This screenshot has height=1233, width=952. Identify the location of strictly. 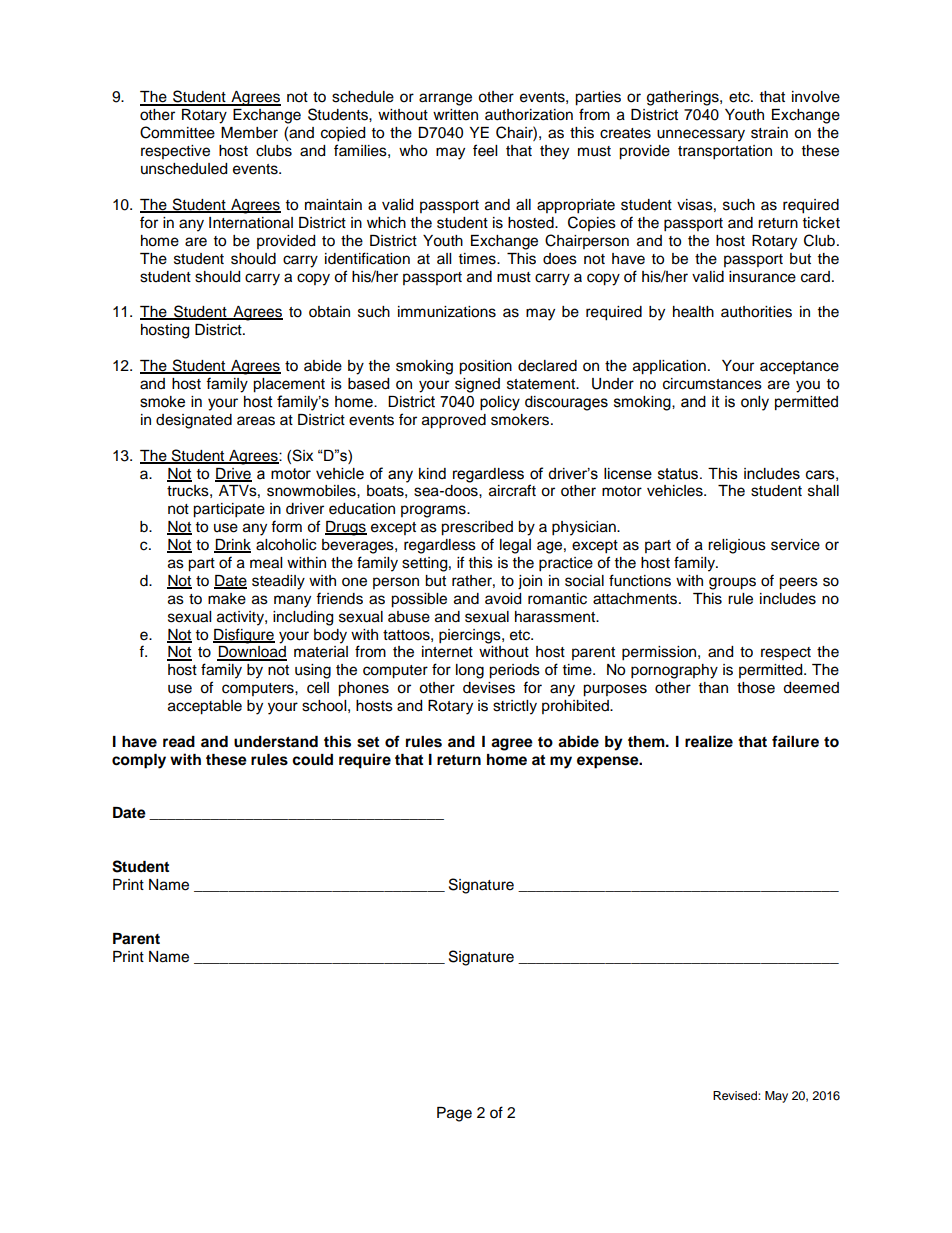
(515, 707).
